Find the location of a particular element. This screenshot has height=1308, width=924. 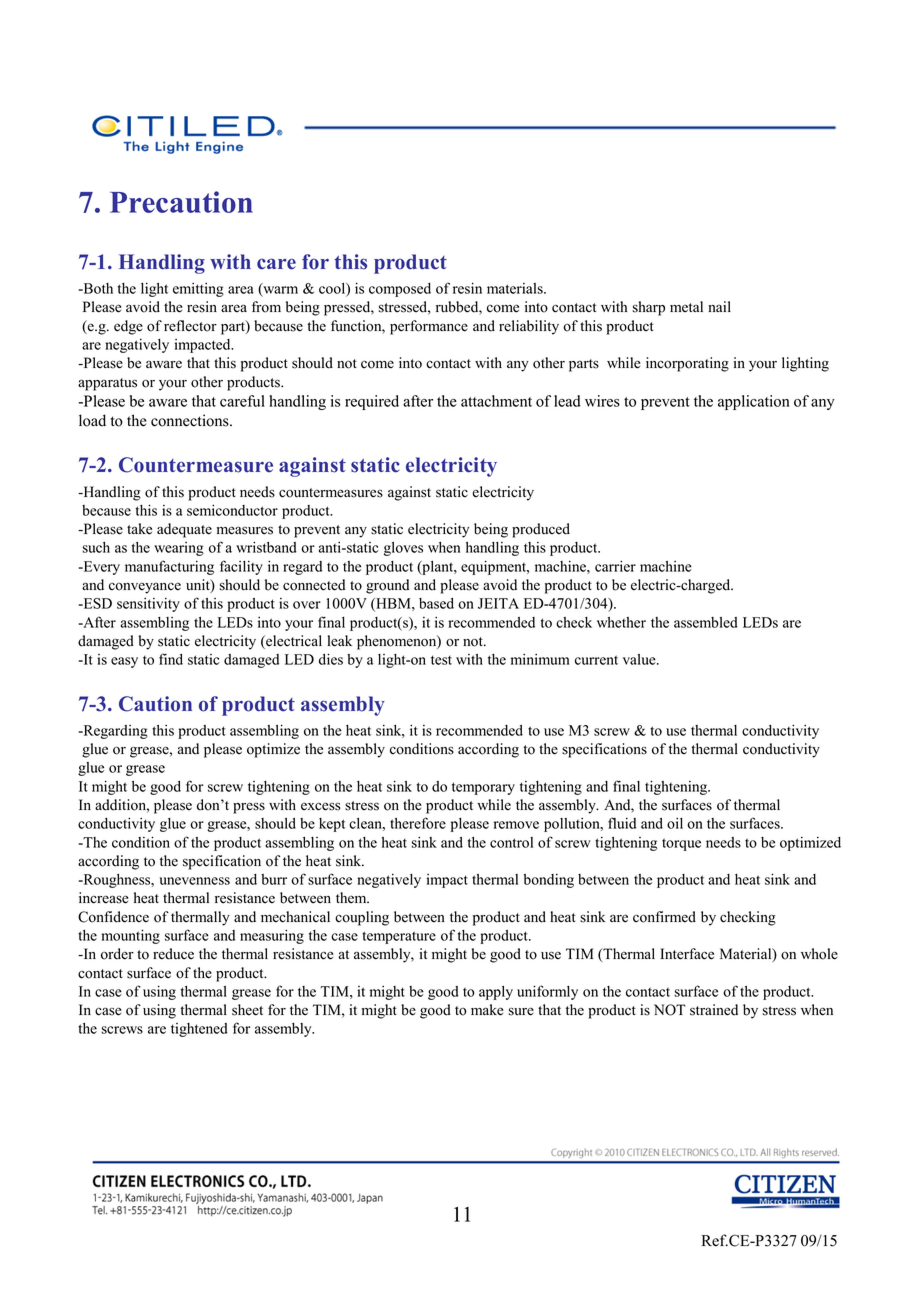

test is located at coordinates (441, 660).
